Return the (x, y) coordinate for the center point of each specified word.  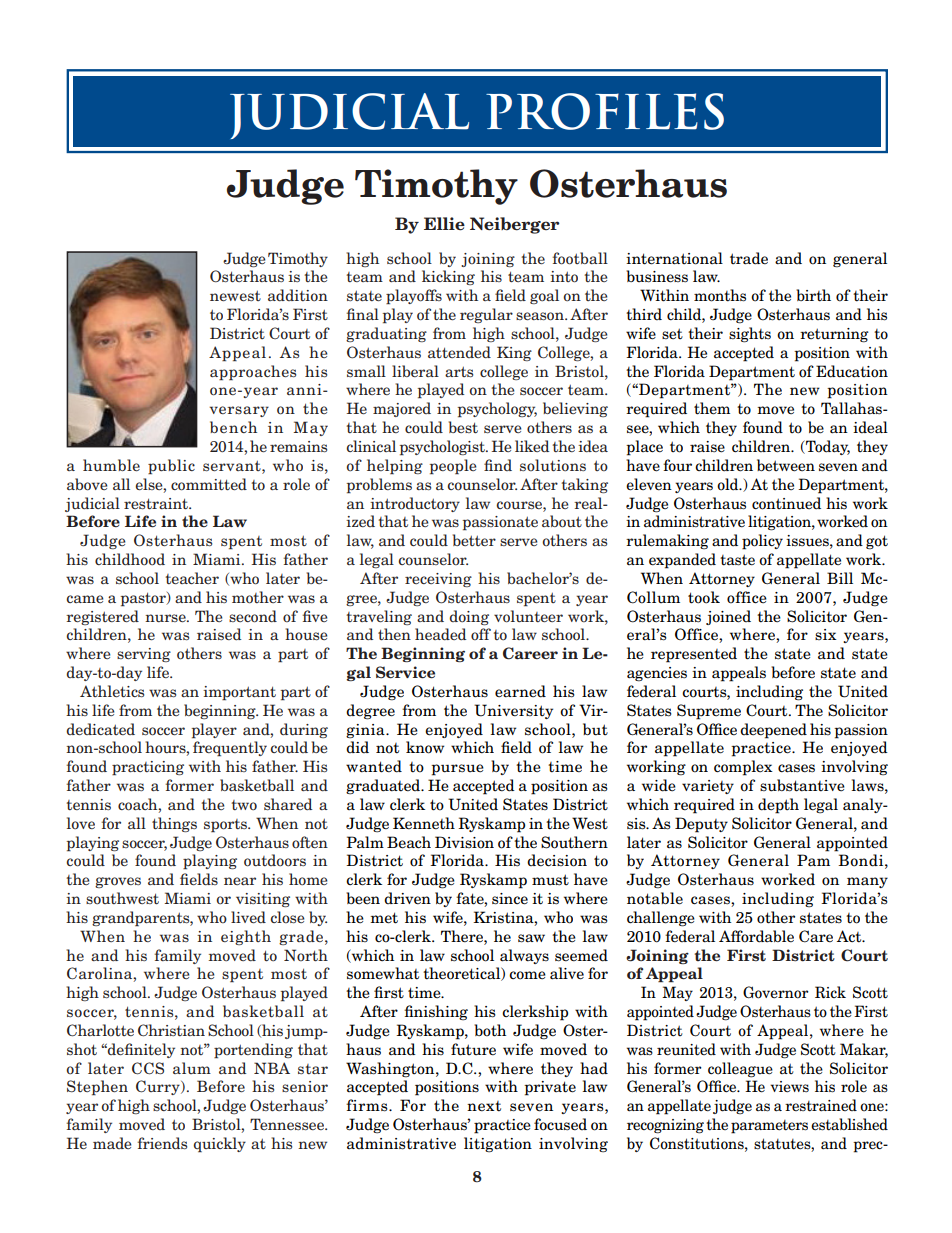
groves (118, 882)
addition (298, 295)
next (484, 1106)
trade (749, 258)
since (510, 899)
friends (162, 1143)
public (171, 467)
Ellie (444, 224)
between (786, 465)
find (498, 465)
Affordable (756, 936)
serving (144, 655)
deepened (773, 731)
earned (520, 691)
